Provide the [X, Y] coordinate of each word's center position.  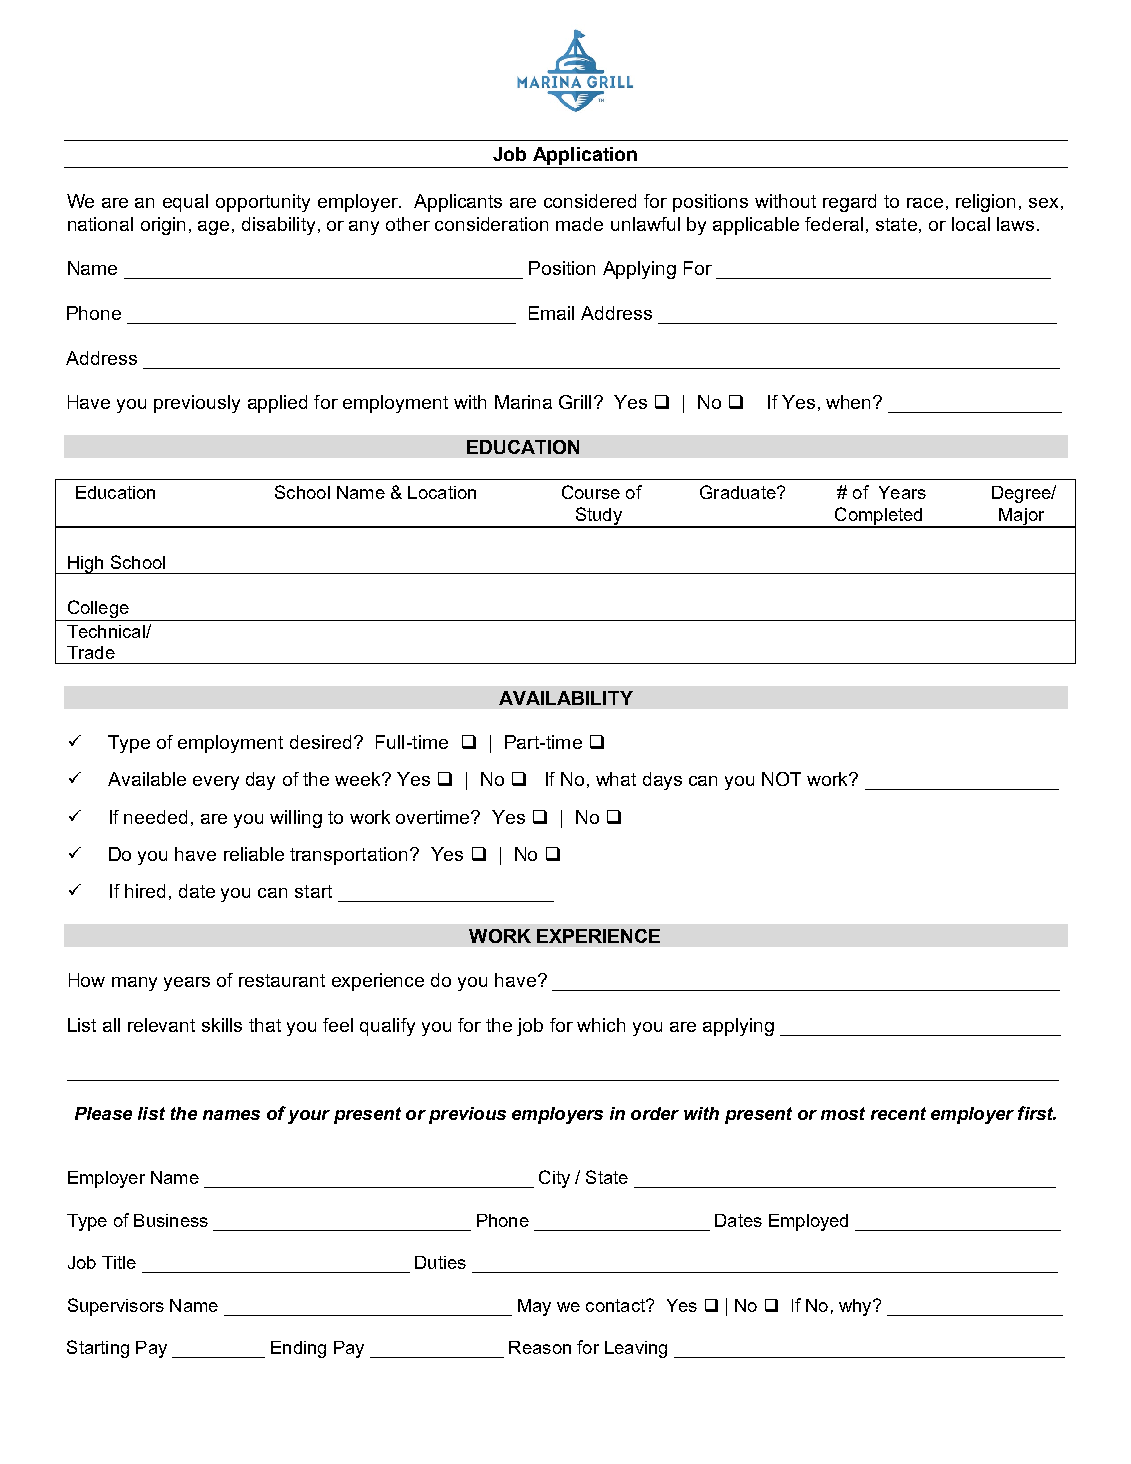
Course [591, 492]
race [925, 203]
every [216, 783]
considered [590, 201]
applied [277, 404]
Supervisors [116, 1307]
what [616, 779]
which [601, 1025]
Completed [879, 517]
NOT [781, 779]
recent [898, 1113]
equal [185, 203]
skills [222, 1025]
